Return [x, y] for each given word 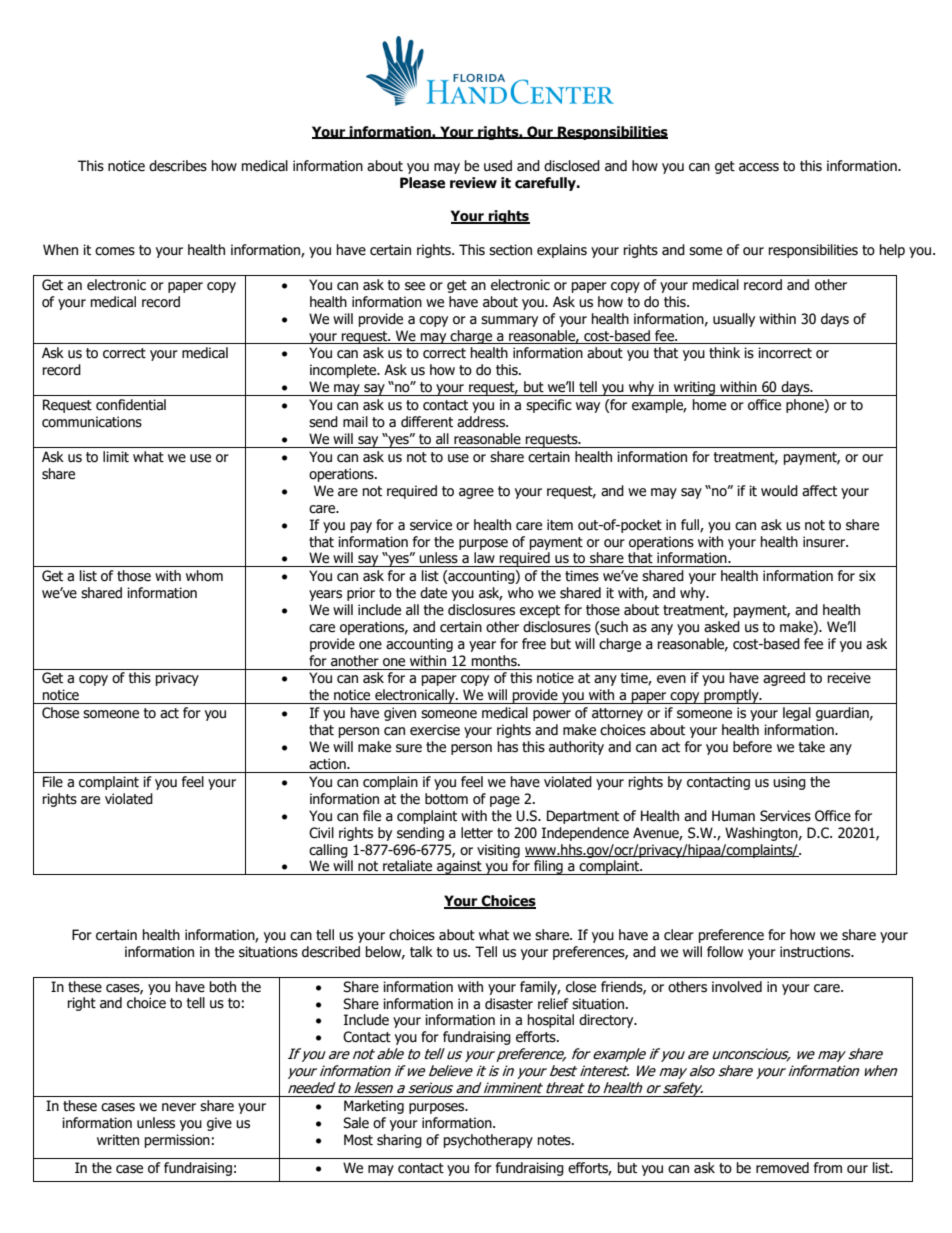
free [534, 644]
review [473, 183]
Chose [60, 713]
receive [849, 678]
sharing [399, 1141]
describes [178, 166]
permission [177, 1141]
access [759, 167]
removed [782, 1168]
